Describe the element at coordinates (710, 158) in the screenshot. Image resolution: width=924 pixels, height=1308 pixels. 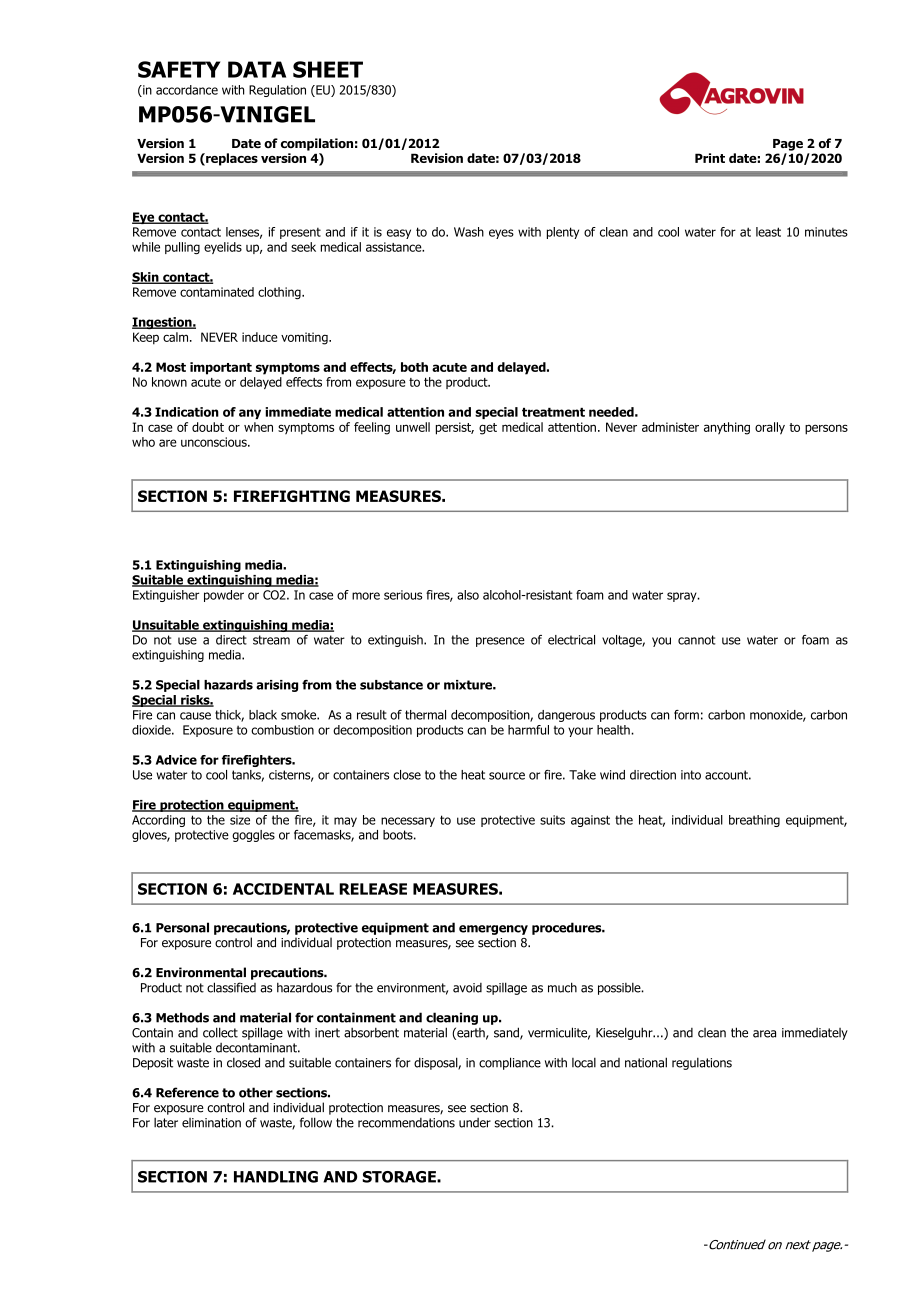
I see `Print` at that location.
